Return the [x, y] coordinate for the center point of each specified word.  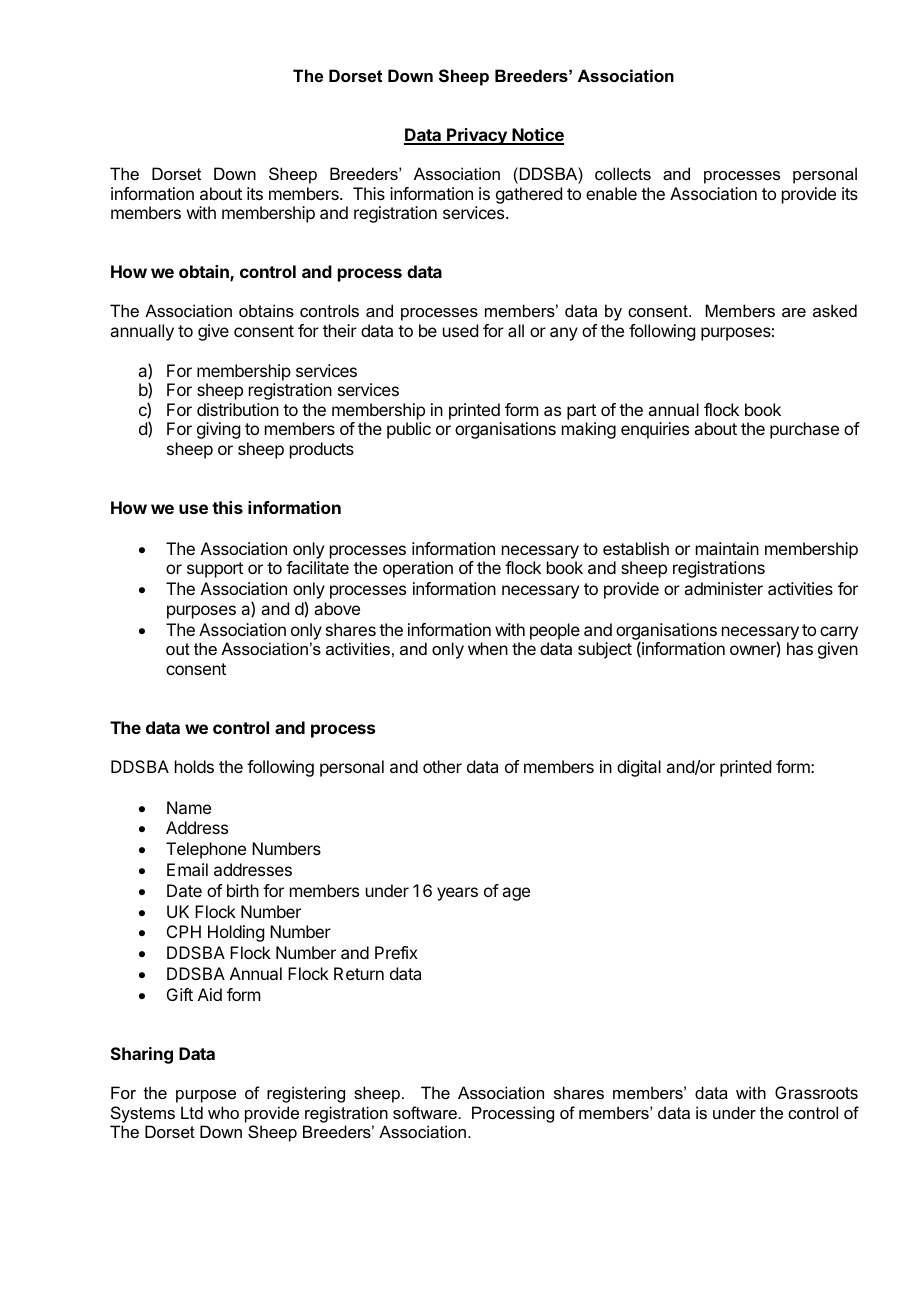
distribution [238, 409]
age [516, 894]
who [223, 1112]
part [581, 412]
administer [723, 588]
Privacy [477, 136]
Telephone [206, 850]
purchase [804, 430]
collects [623, 173]
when [488, 648]
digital [639, 768]
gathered [529, 195]
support [215, 570]
